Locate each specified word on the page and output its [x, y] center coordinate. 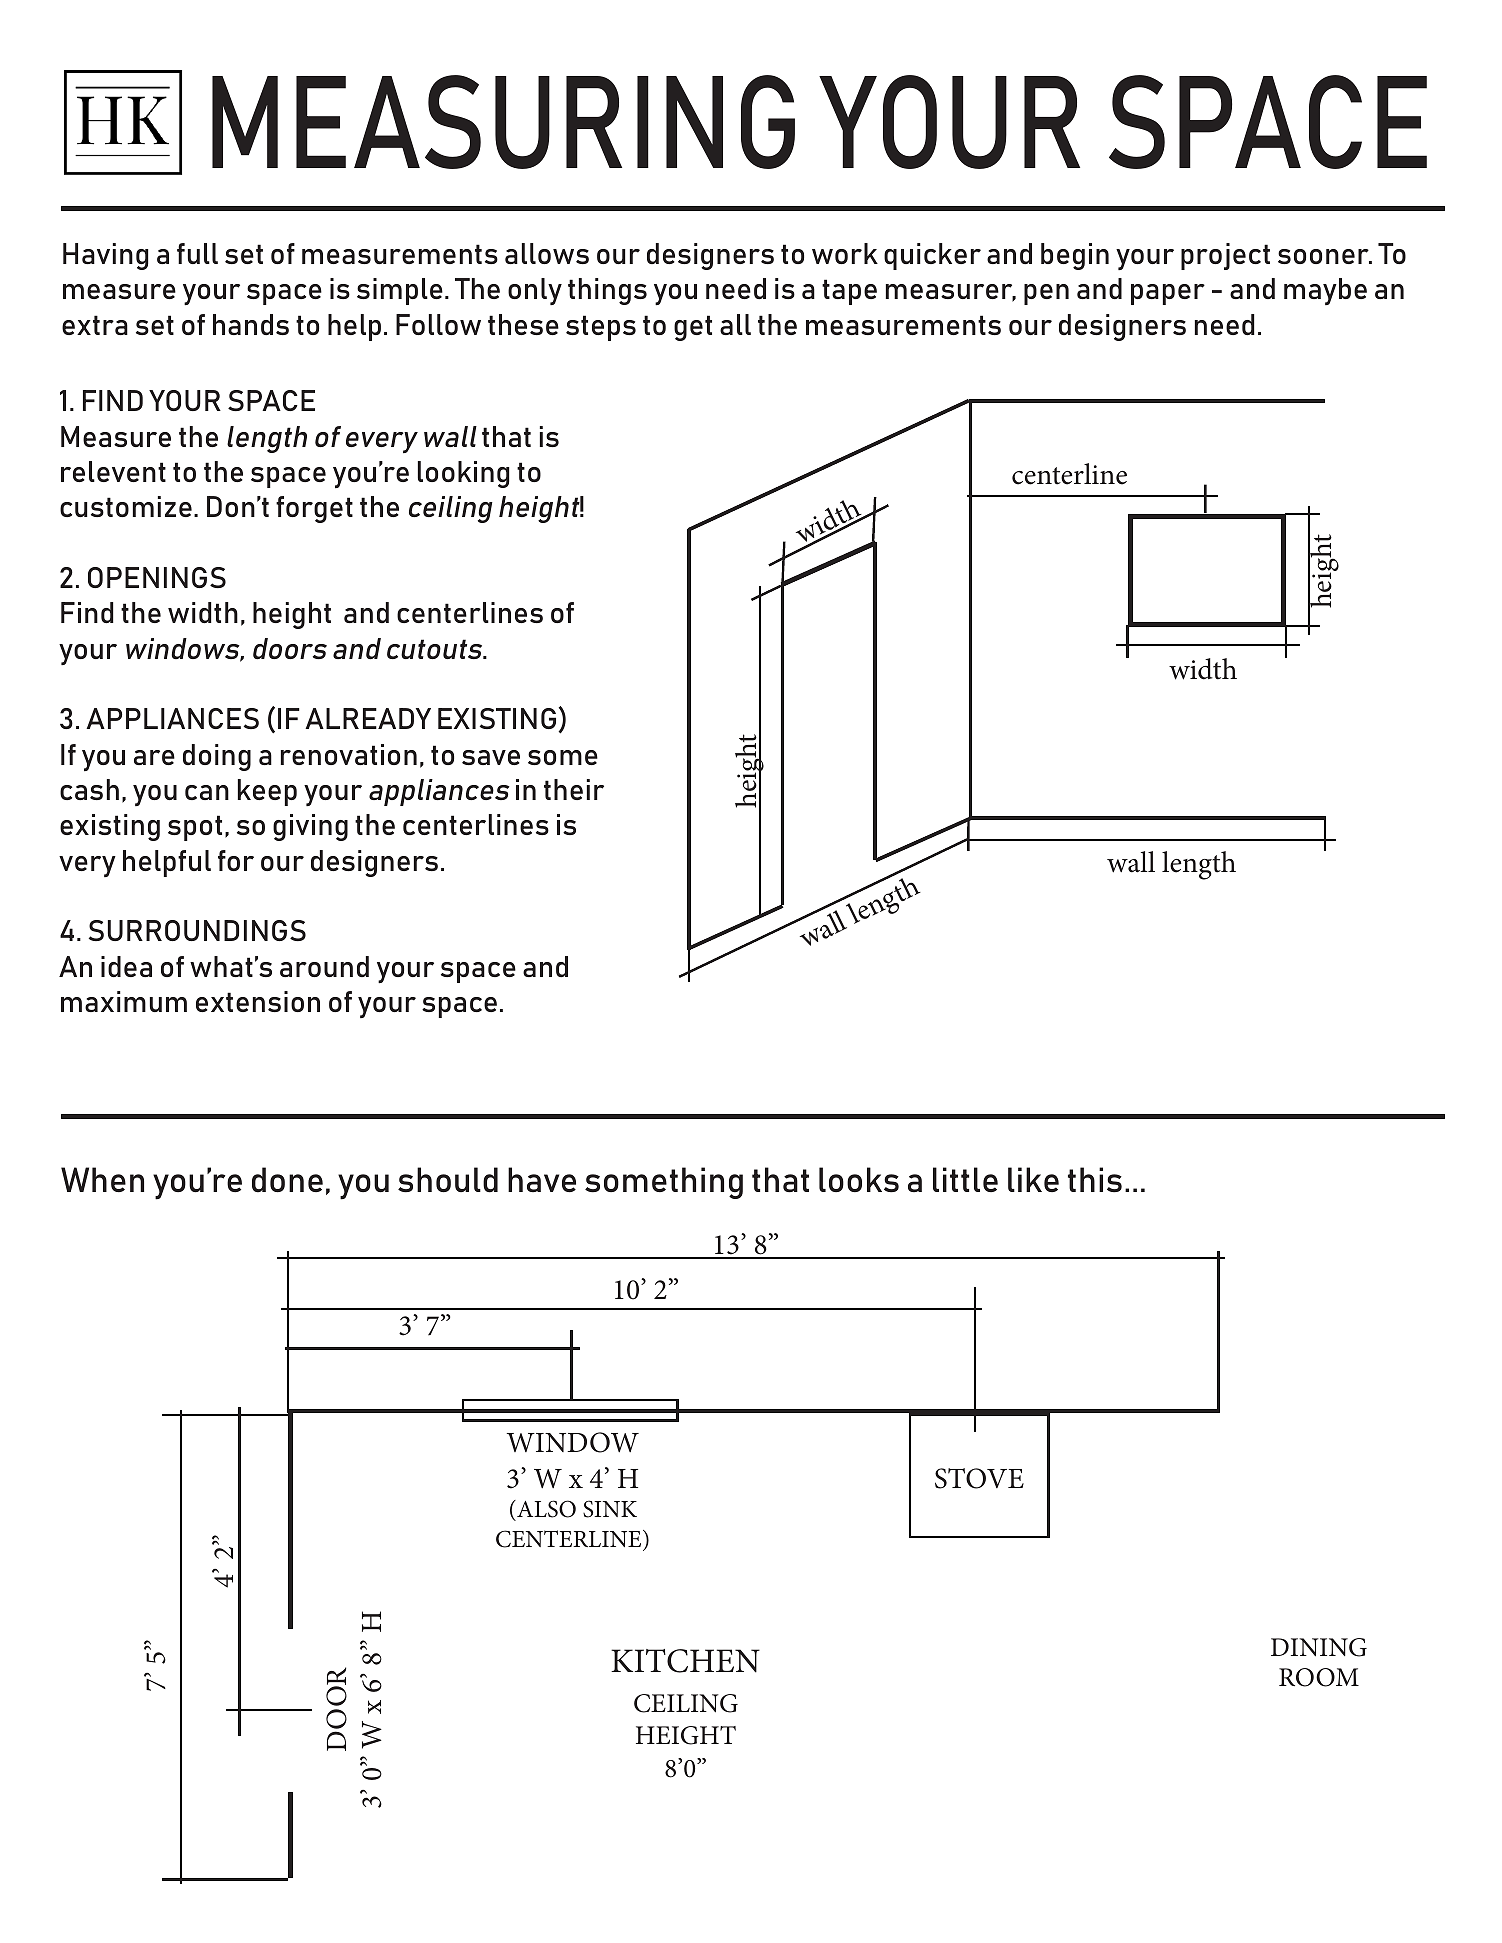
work [845, 253]
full [197, 253]
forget [314, 509]
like [1033, 1179]
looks [859, 1180]
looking [464, 474]
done [287, 1180]
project [1225, 256]
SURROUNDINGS [197, 930]
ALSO [545, 1509]
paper [1168, 294]
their [574, 789]
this [1095, 1180]
